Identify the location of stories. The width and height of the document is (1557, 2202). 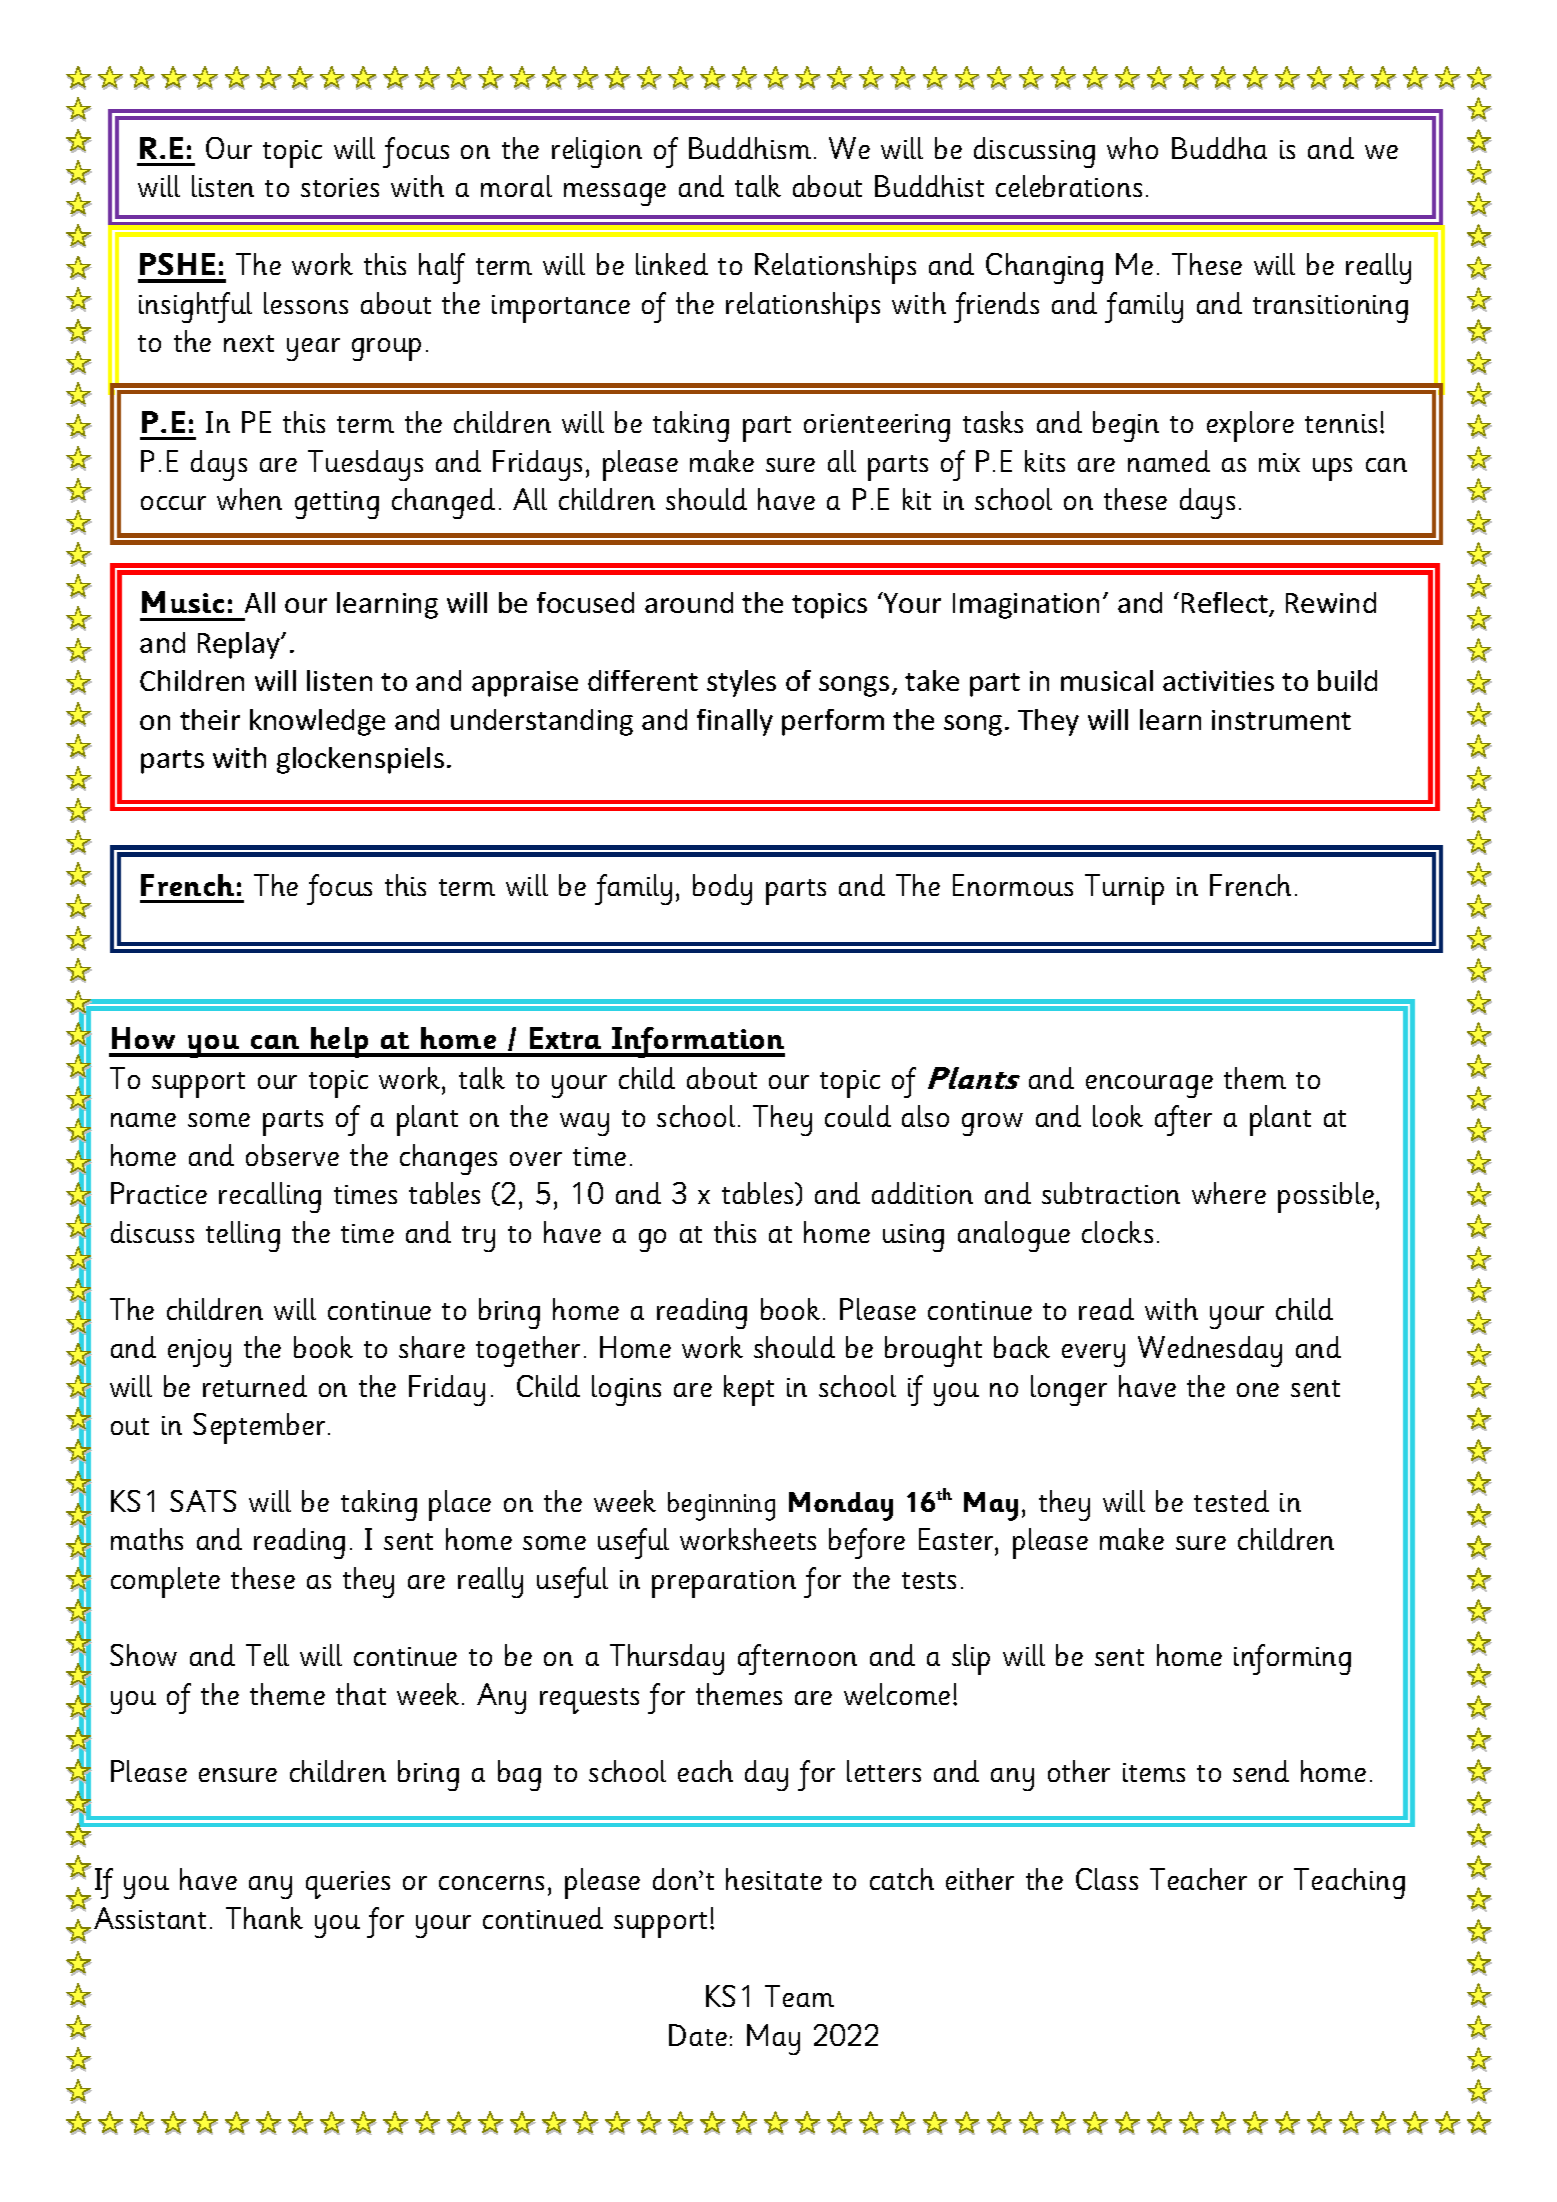
(340, 187).
